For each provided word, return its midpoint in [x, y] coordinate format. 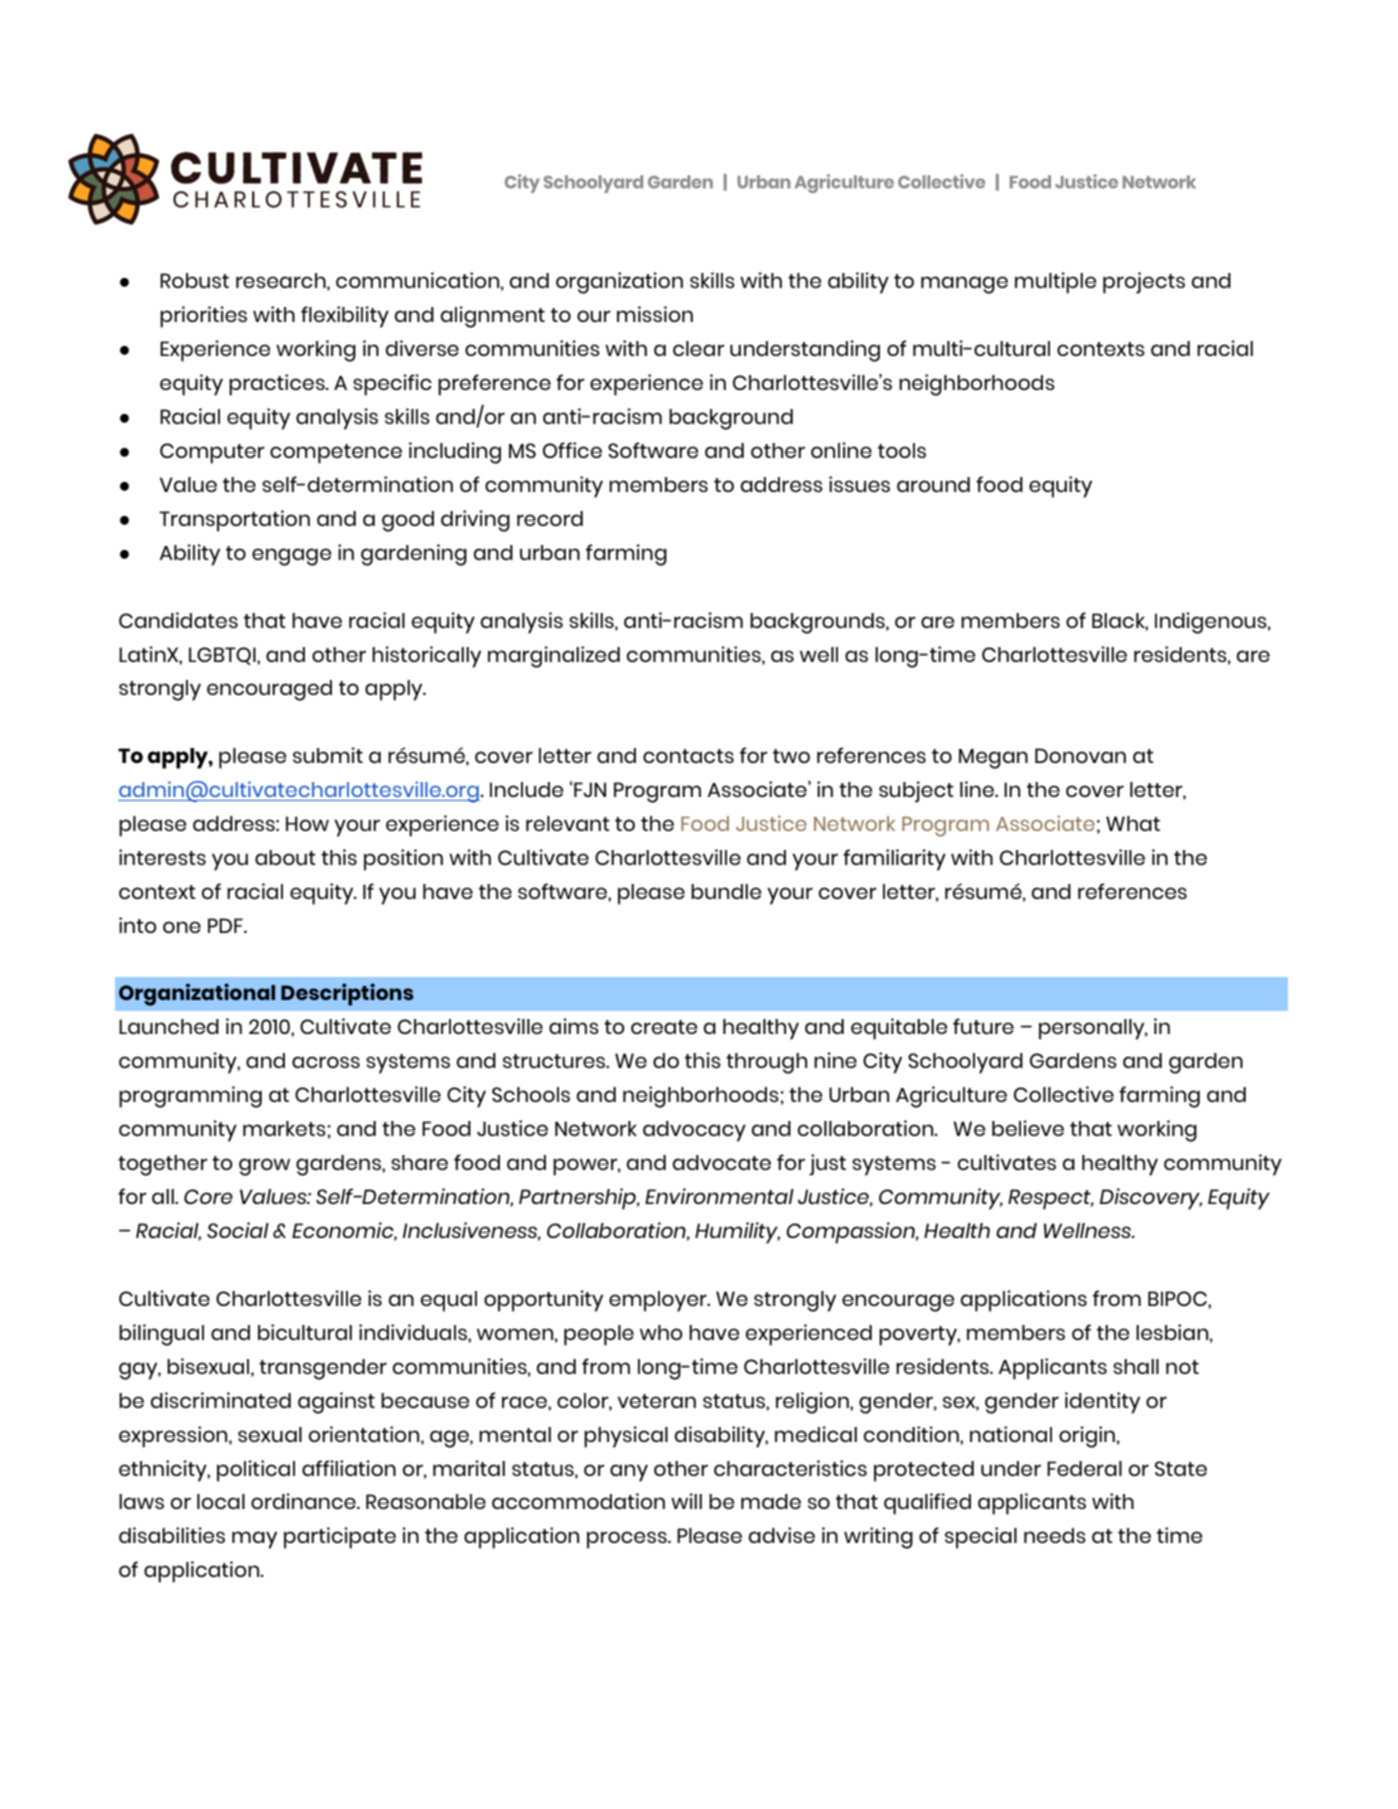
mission [655, 314]
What [1133, 823]
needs [1055, 1535]
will [686, 1501]
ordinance [304, 1501]
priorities [203, 317]
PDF [226, 925]
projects [1144, 283]
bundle [726, 891]
